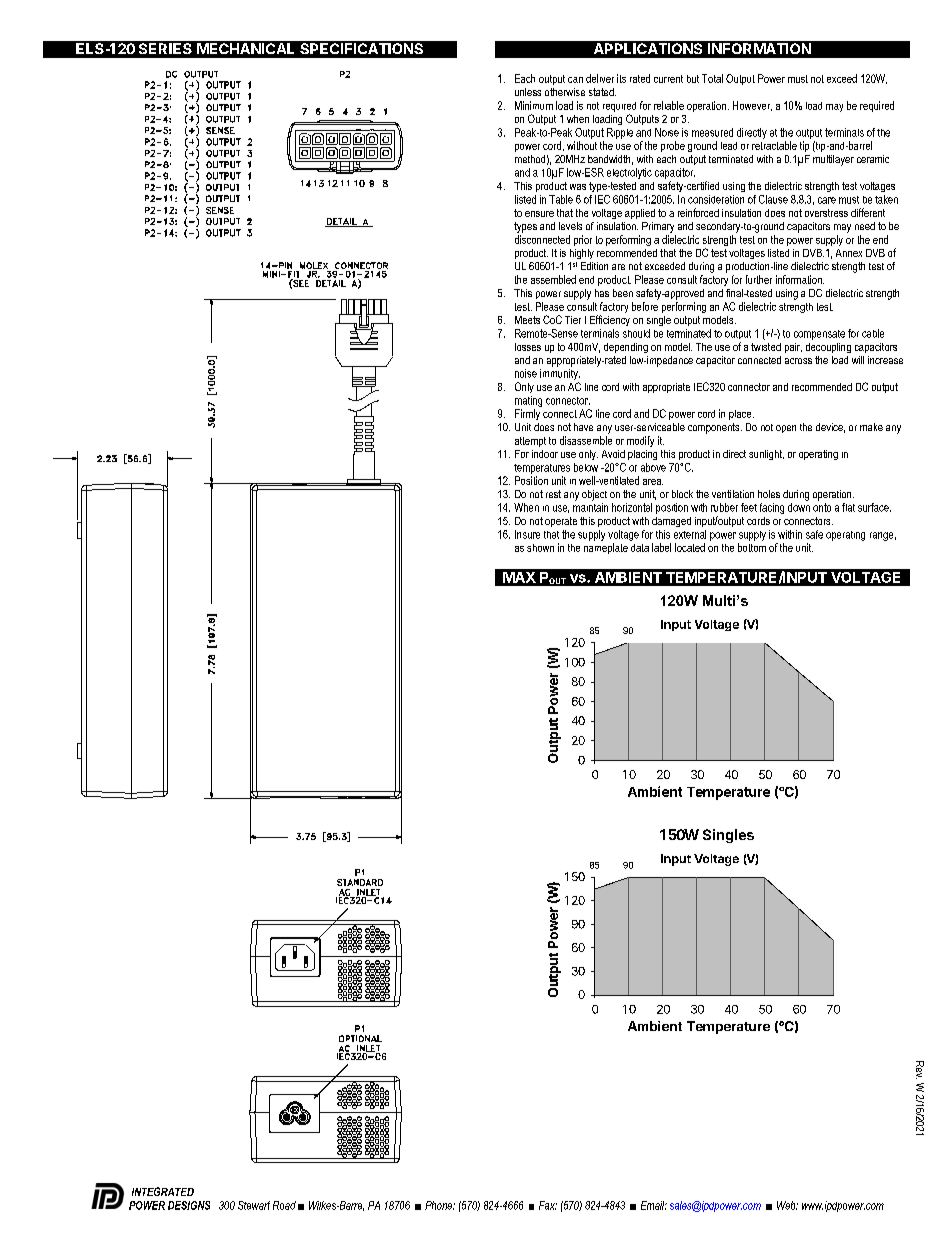  Describe the element at coordinates (284, 1205) in the page. I see `Road` at that location.
